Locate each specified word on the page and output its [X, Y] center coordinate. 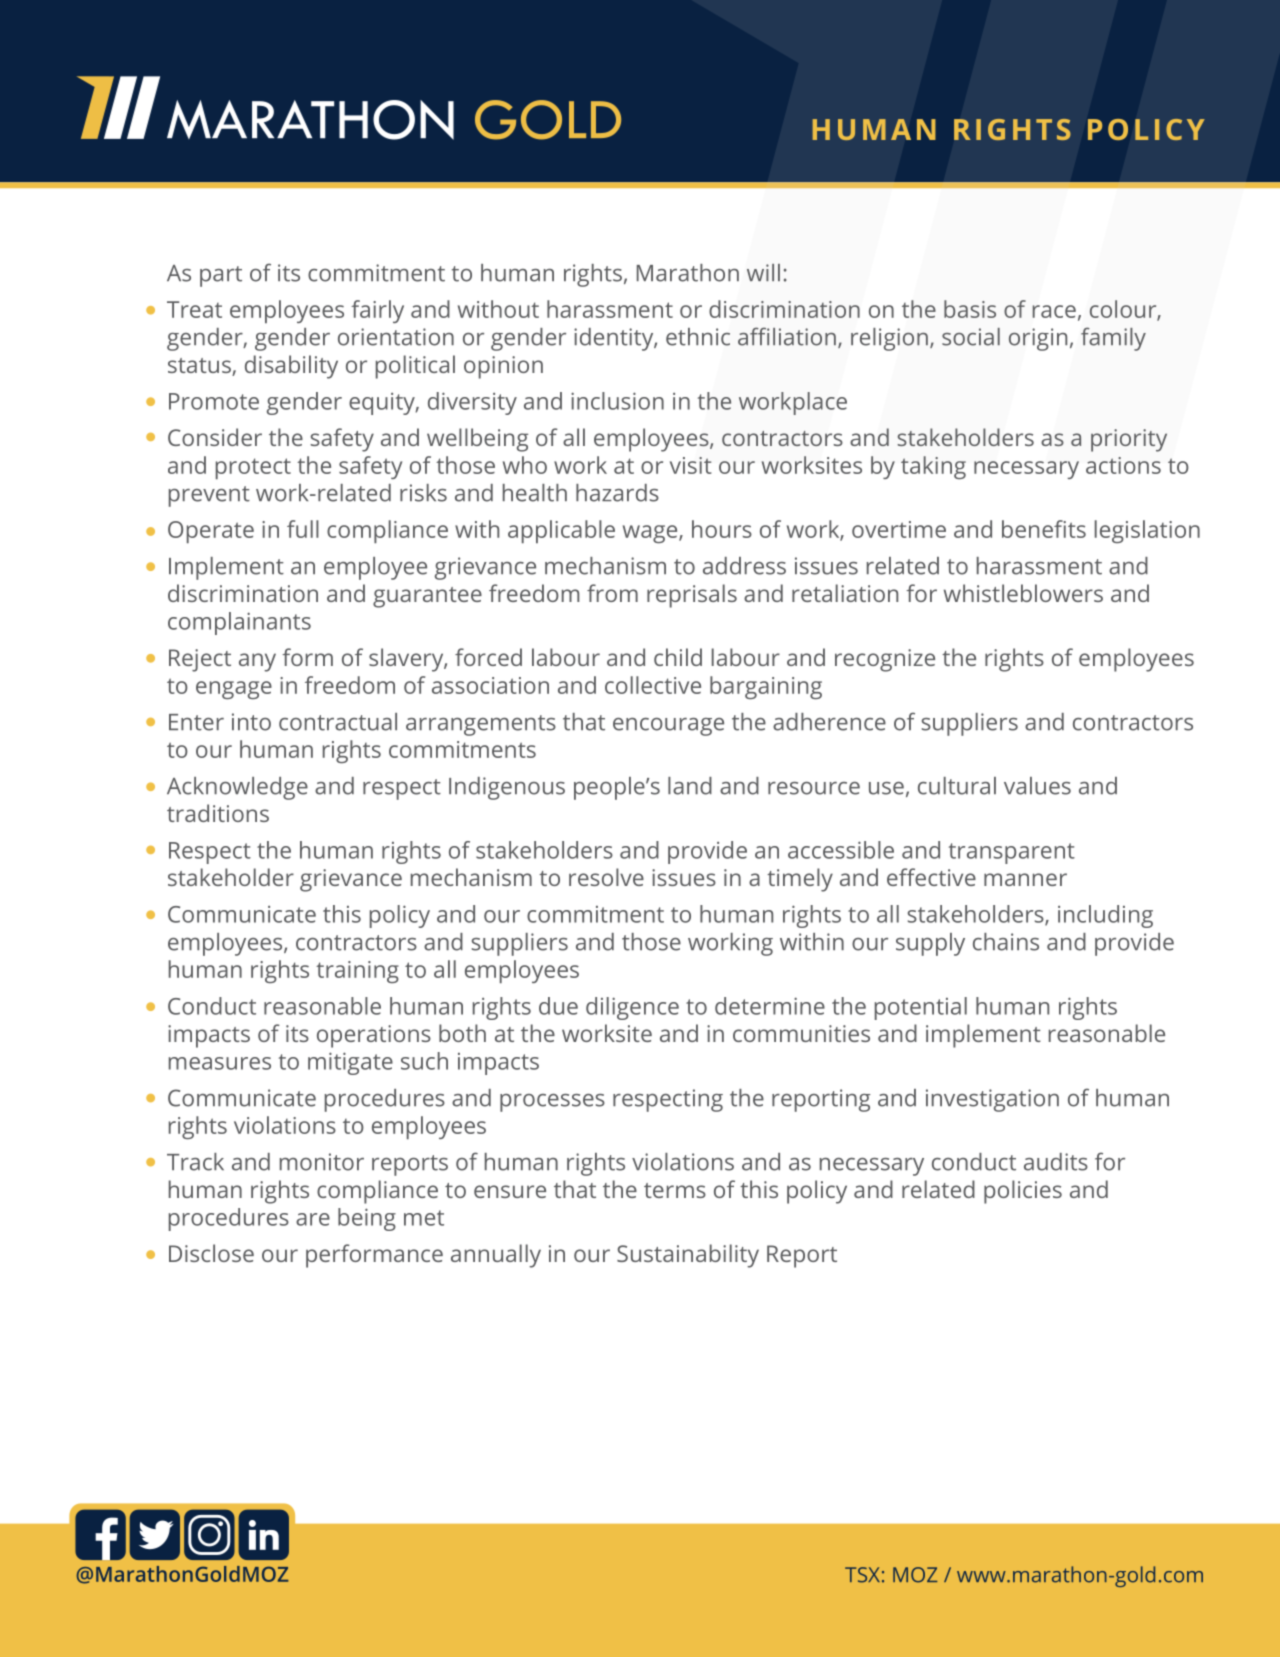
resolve [606, 877]
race [1054, 311]
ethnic [698, 337]
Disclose [211, 1253]
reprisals [692, 596]
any [257, 662]
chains [1006, 942]
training [357, 972]
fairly [377, 311]
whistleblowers [1023, 593]
